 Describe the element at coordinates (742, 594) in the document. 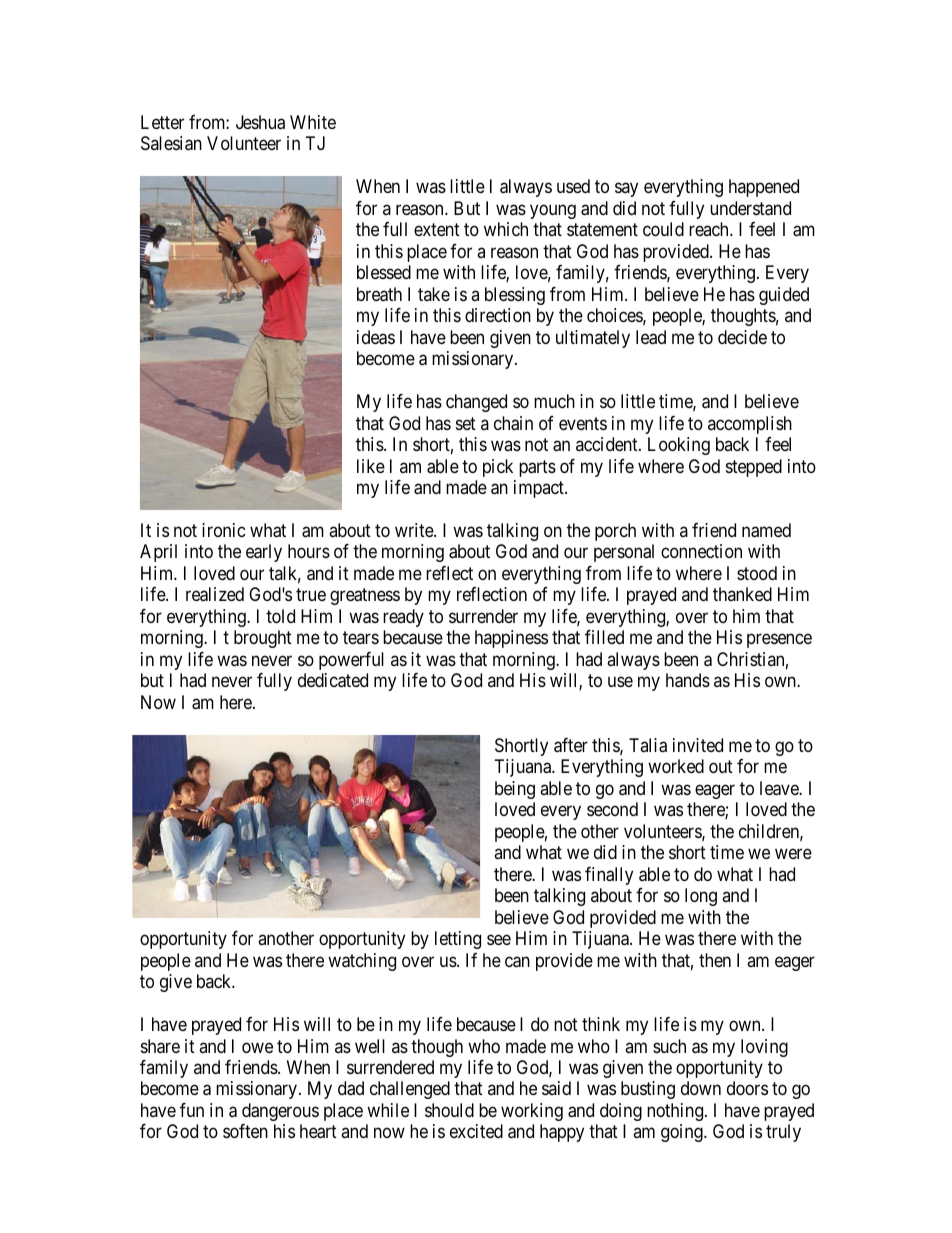

I see `thanked` at that location.
